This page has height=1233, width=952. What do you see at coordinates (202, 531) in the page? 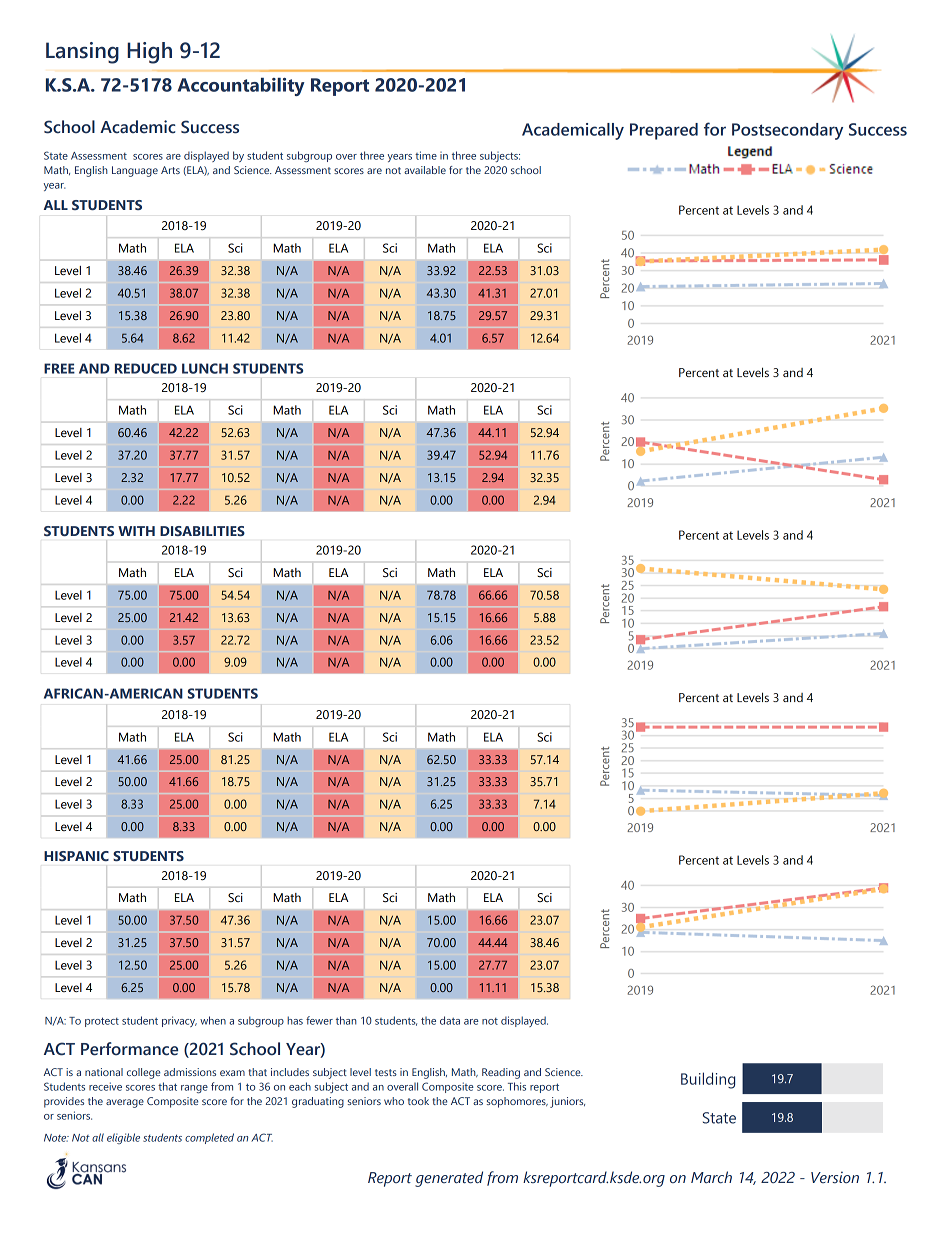
I see `DISABILITIES` at bounding box center [202, 531].
